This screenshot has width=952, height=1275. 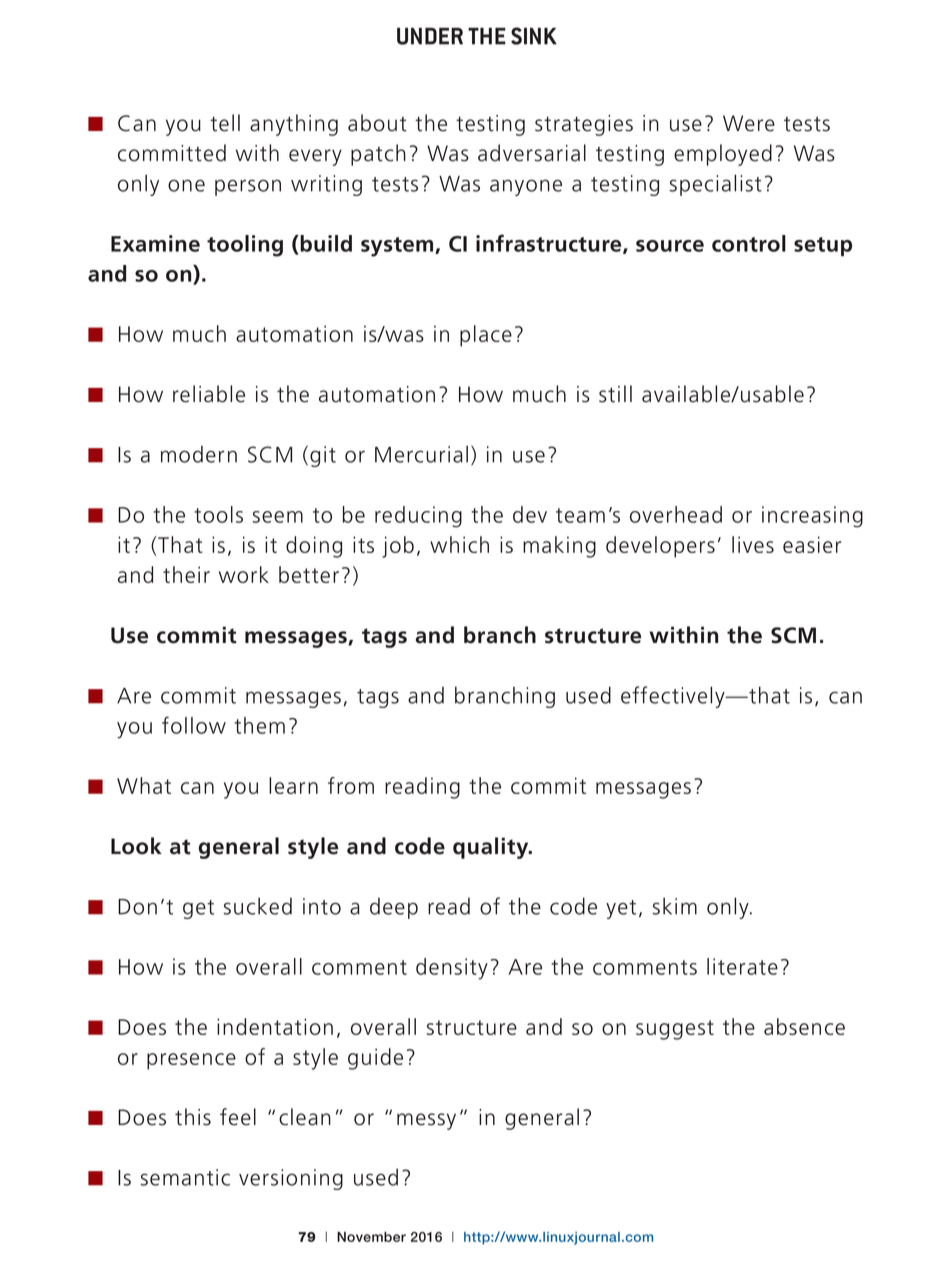 I want to click on quality, so click(x=492, y=848).
